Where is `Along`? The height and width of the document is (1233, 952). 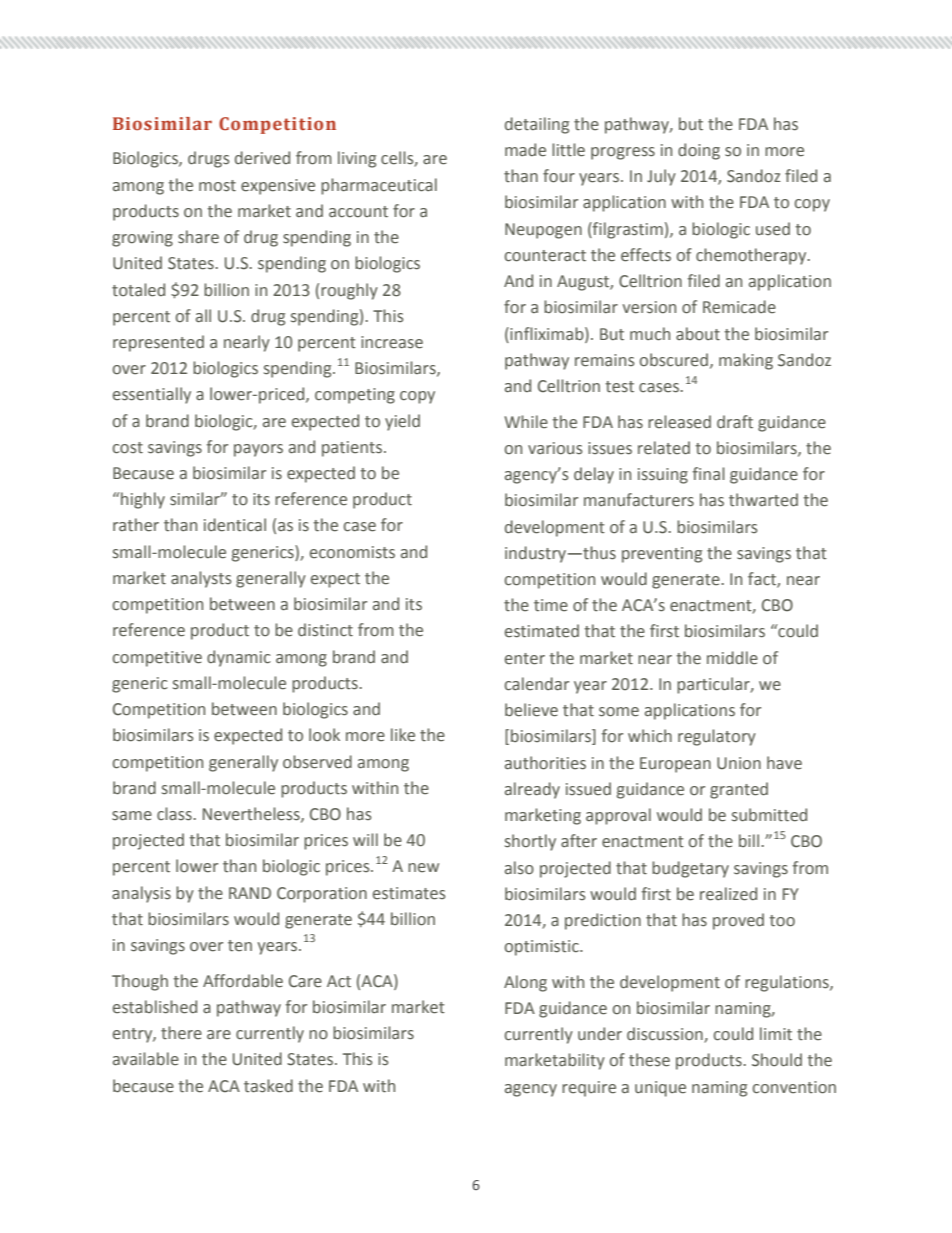
Along is located at coordinates (525, 983).
